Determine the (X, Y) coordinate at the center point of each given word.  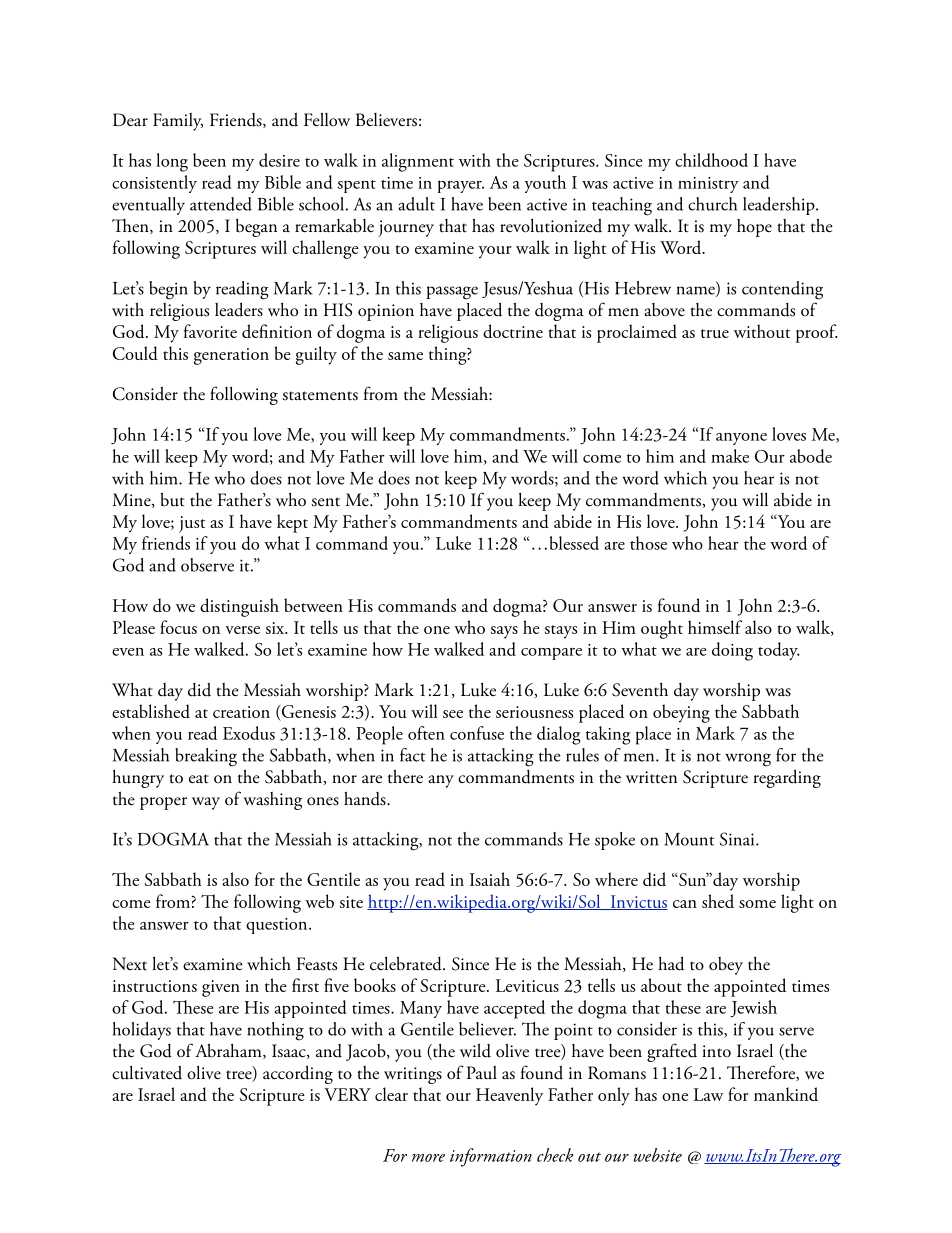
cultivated (147, 1073)
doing (732, 651)
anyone (741, 439)
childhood (711, 160)
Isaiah (490, 879)
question (278, 926)
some (757, 904)
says (504, 632)
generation (231, 356)
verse (242, 630)
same (405, 356)
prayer (461, 186)
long (172, 162)
